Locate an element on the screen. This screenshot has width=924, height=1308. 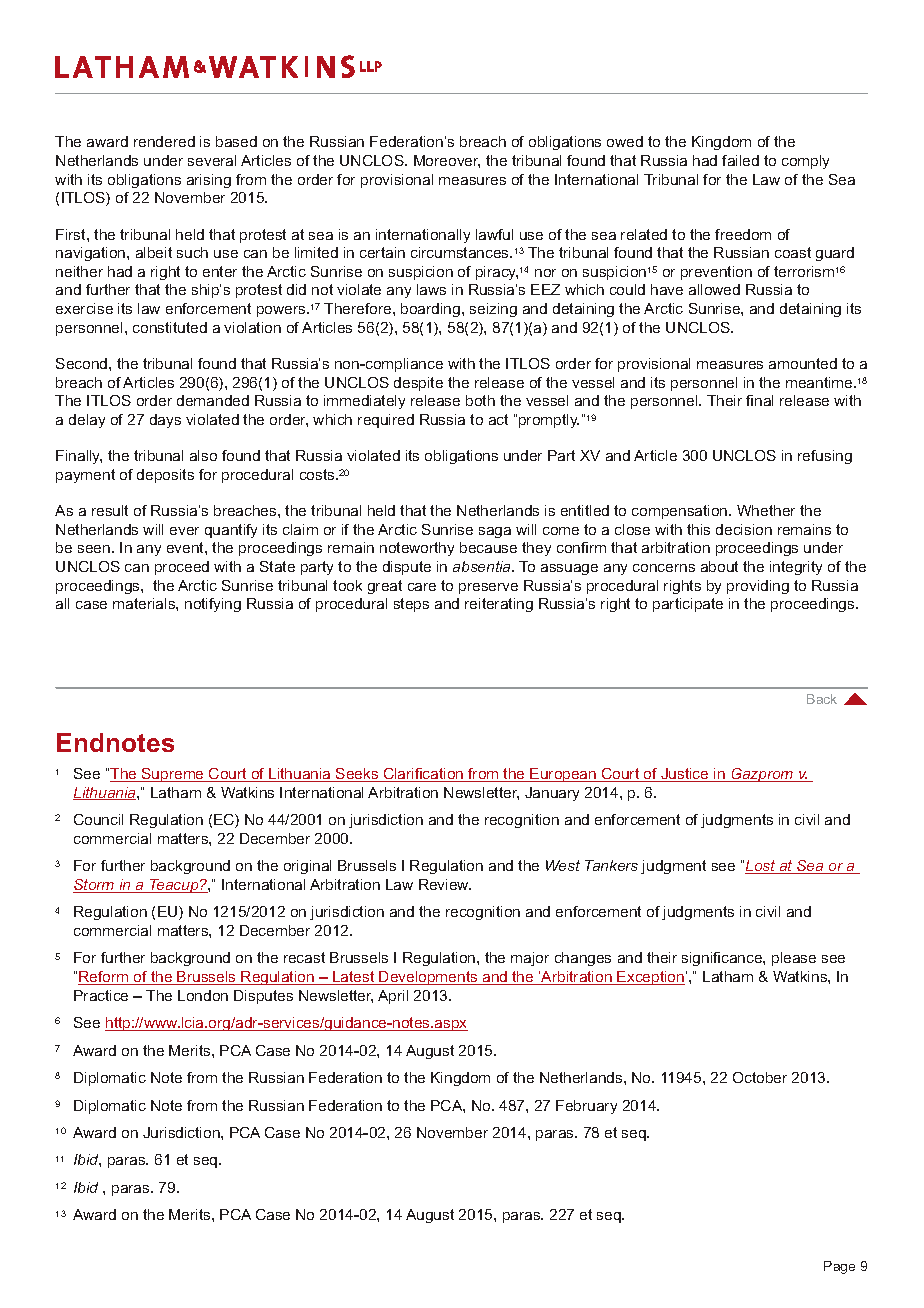
February is located at coordinates (586, 1107).
